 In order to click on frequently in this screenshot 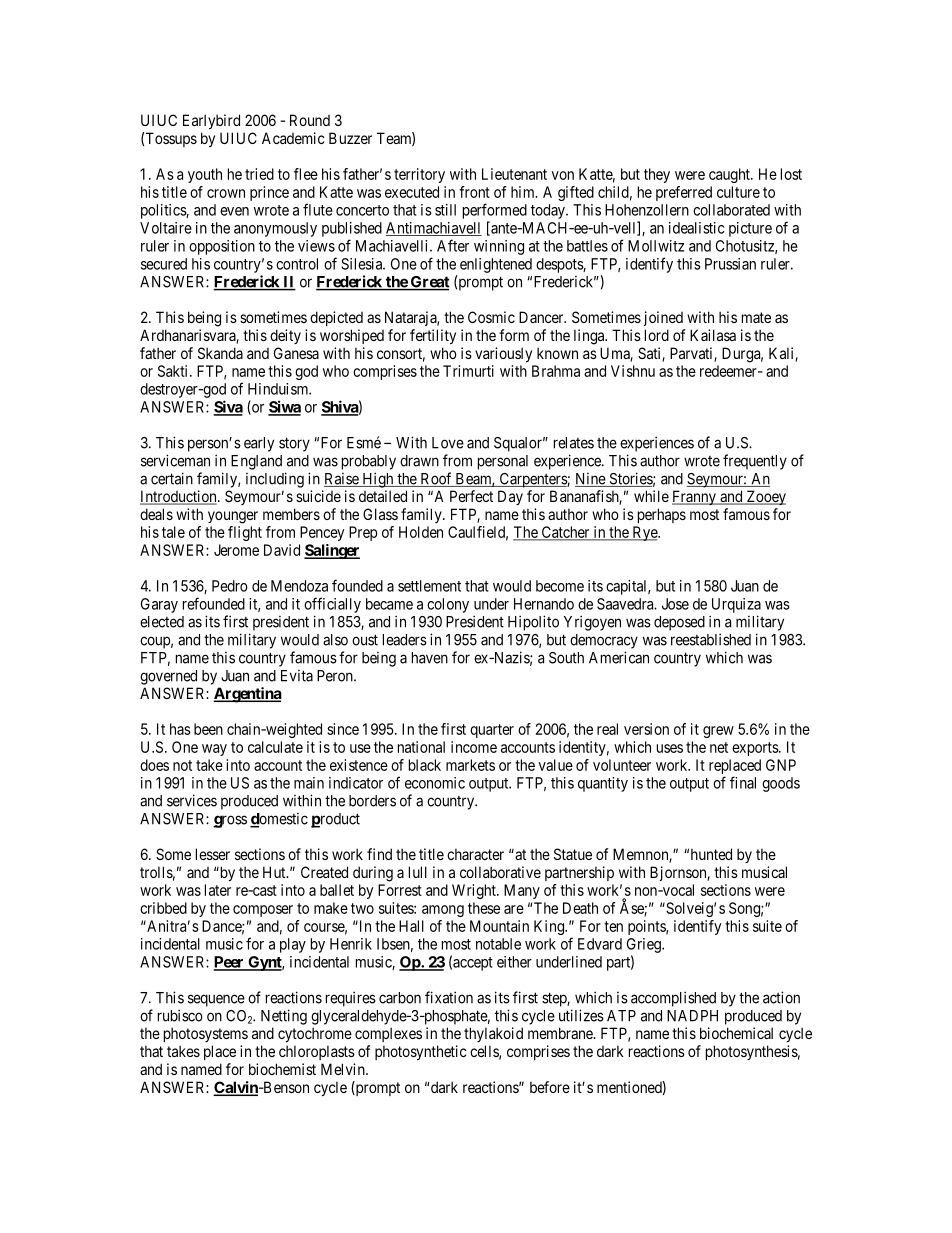, I will do `click(755, 462)`.
